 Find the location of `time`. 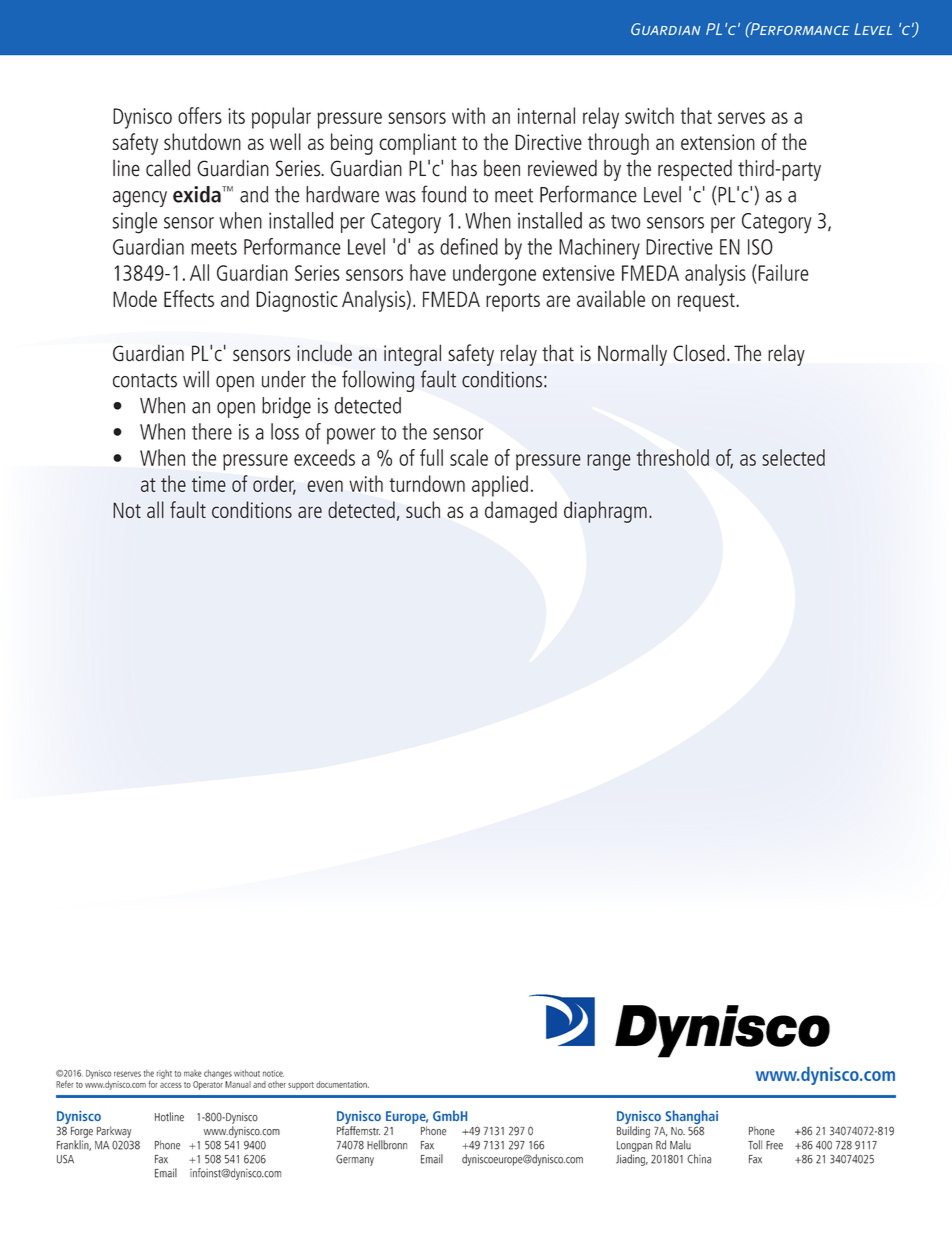

time is located at coordinates (209, 484).
